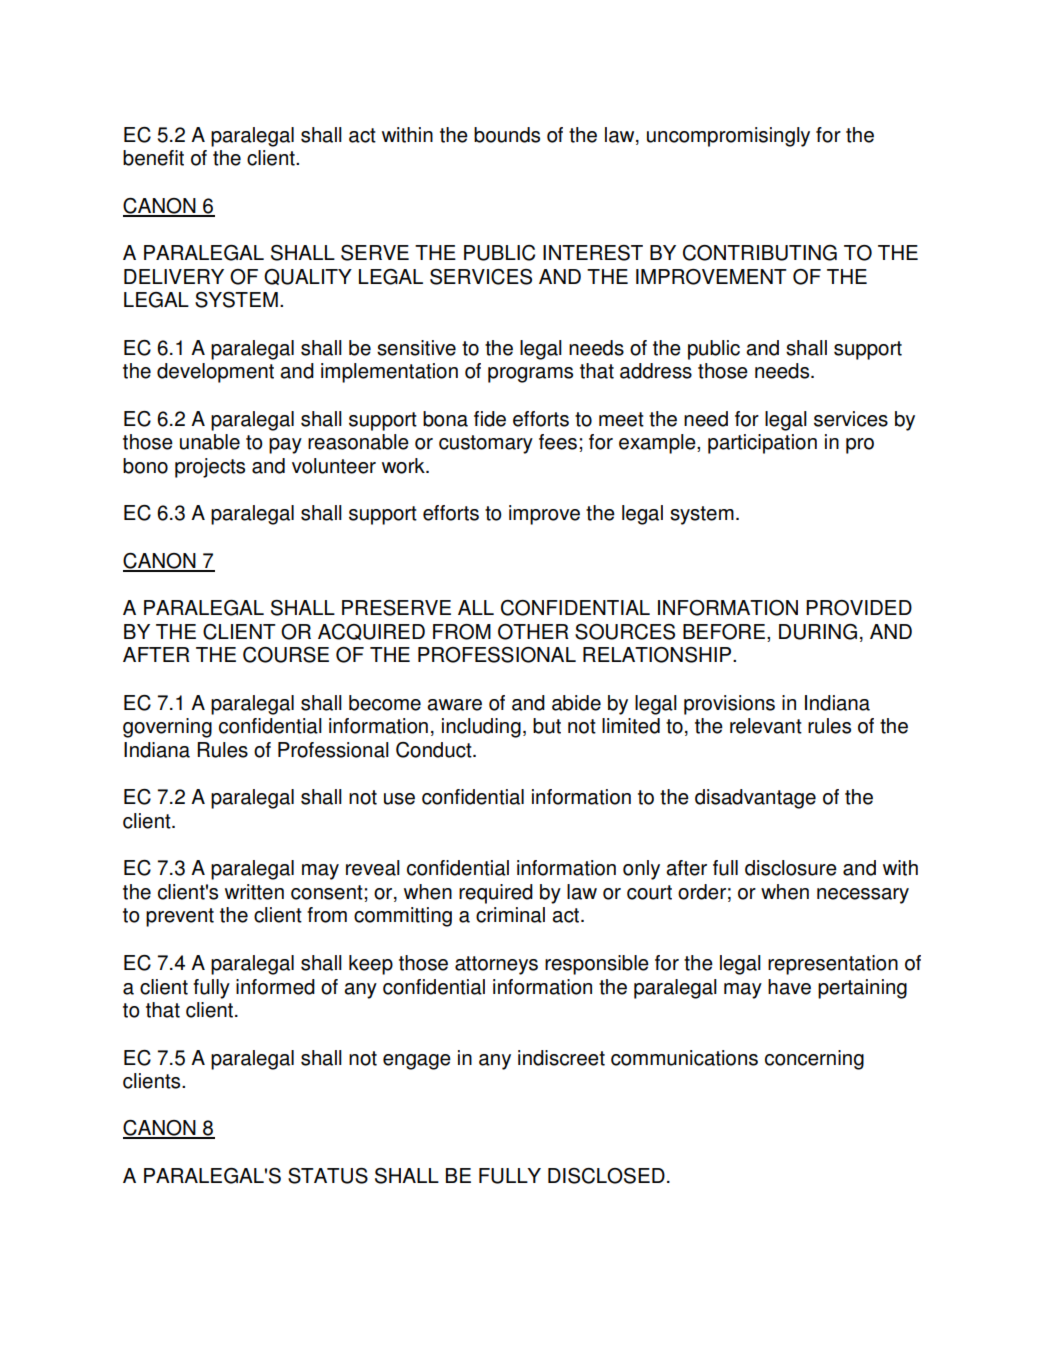 Image resolution: width=1045 pixels, height=1352 pixels. What do you see at coordinates (760, 253) in the image?
I see `CONTRIBUTING` at bounding box center [760, 253].
